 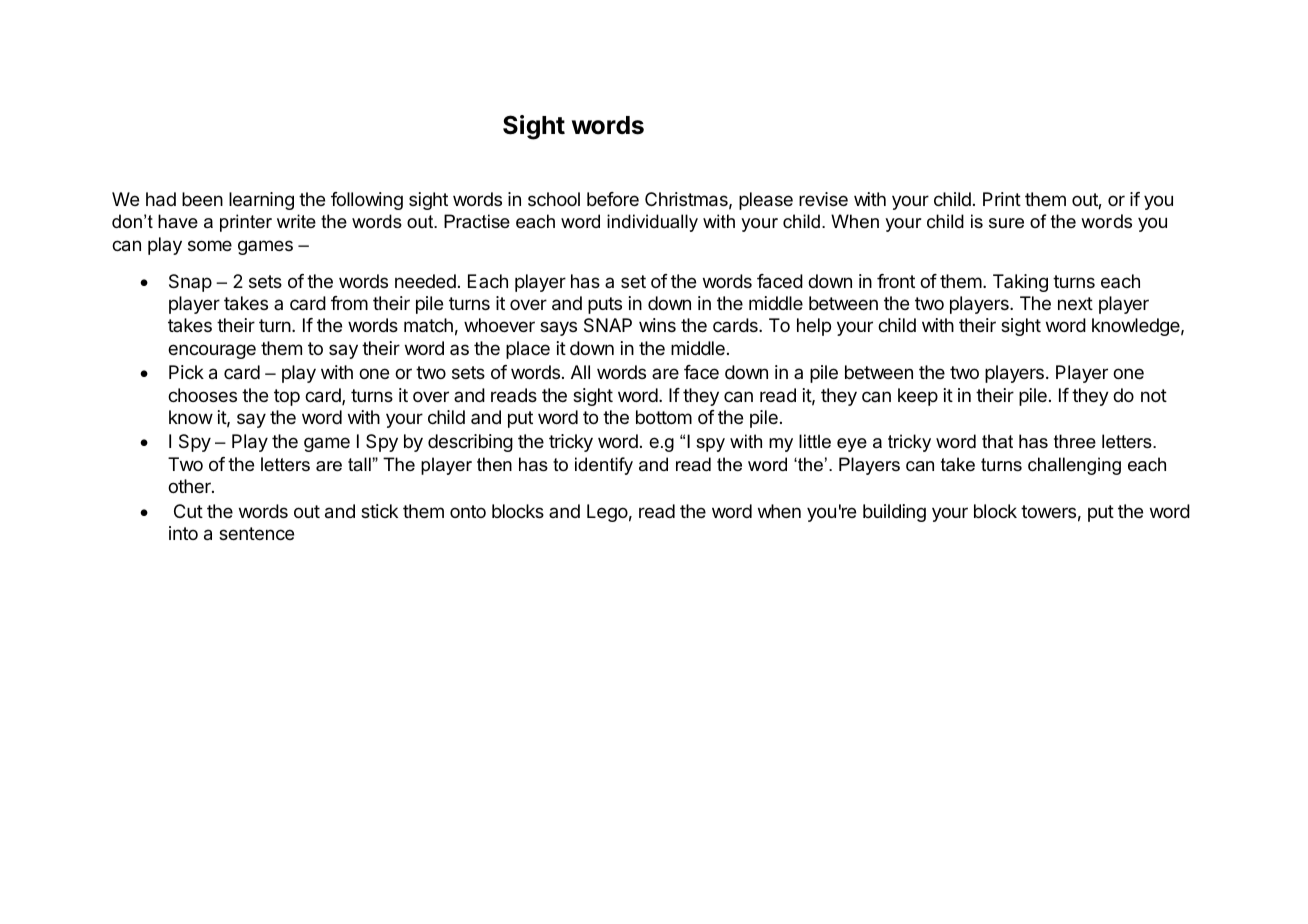 I want to click on that, so click(x=997, y=441).
